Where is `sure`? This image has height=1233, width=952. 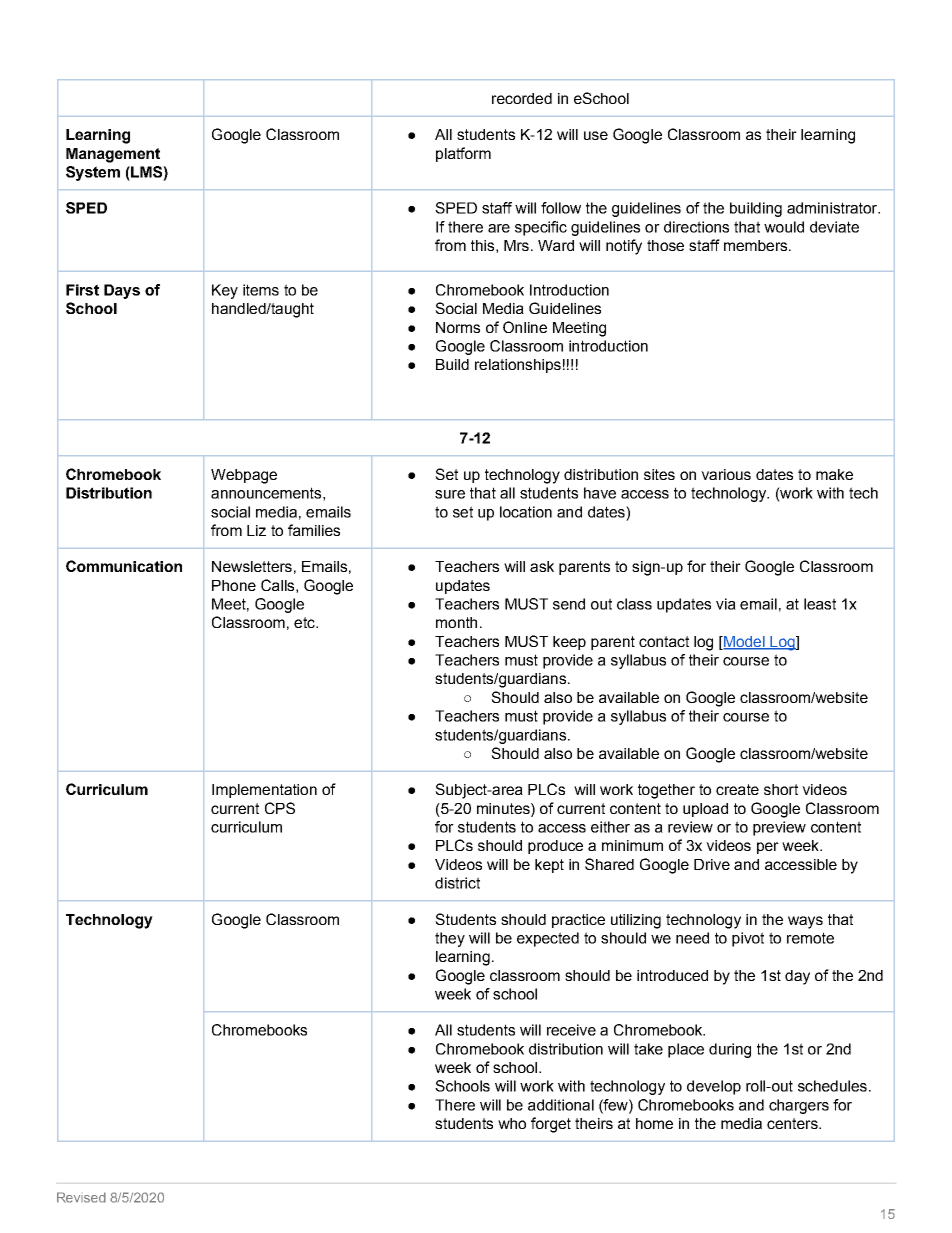 sure is located at coordinates (450, 494).
